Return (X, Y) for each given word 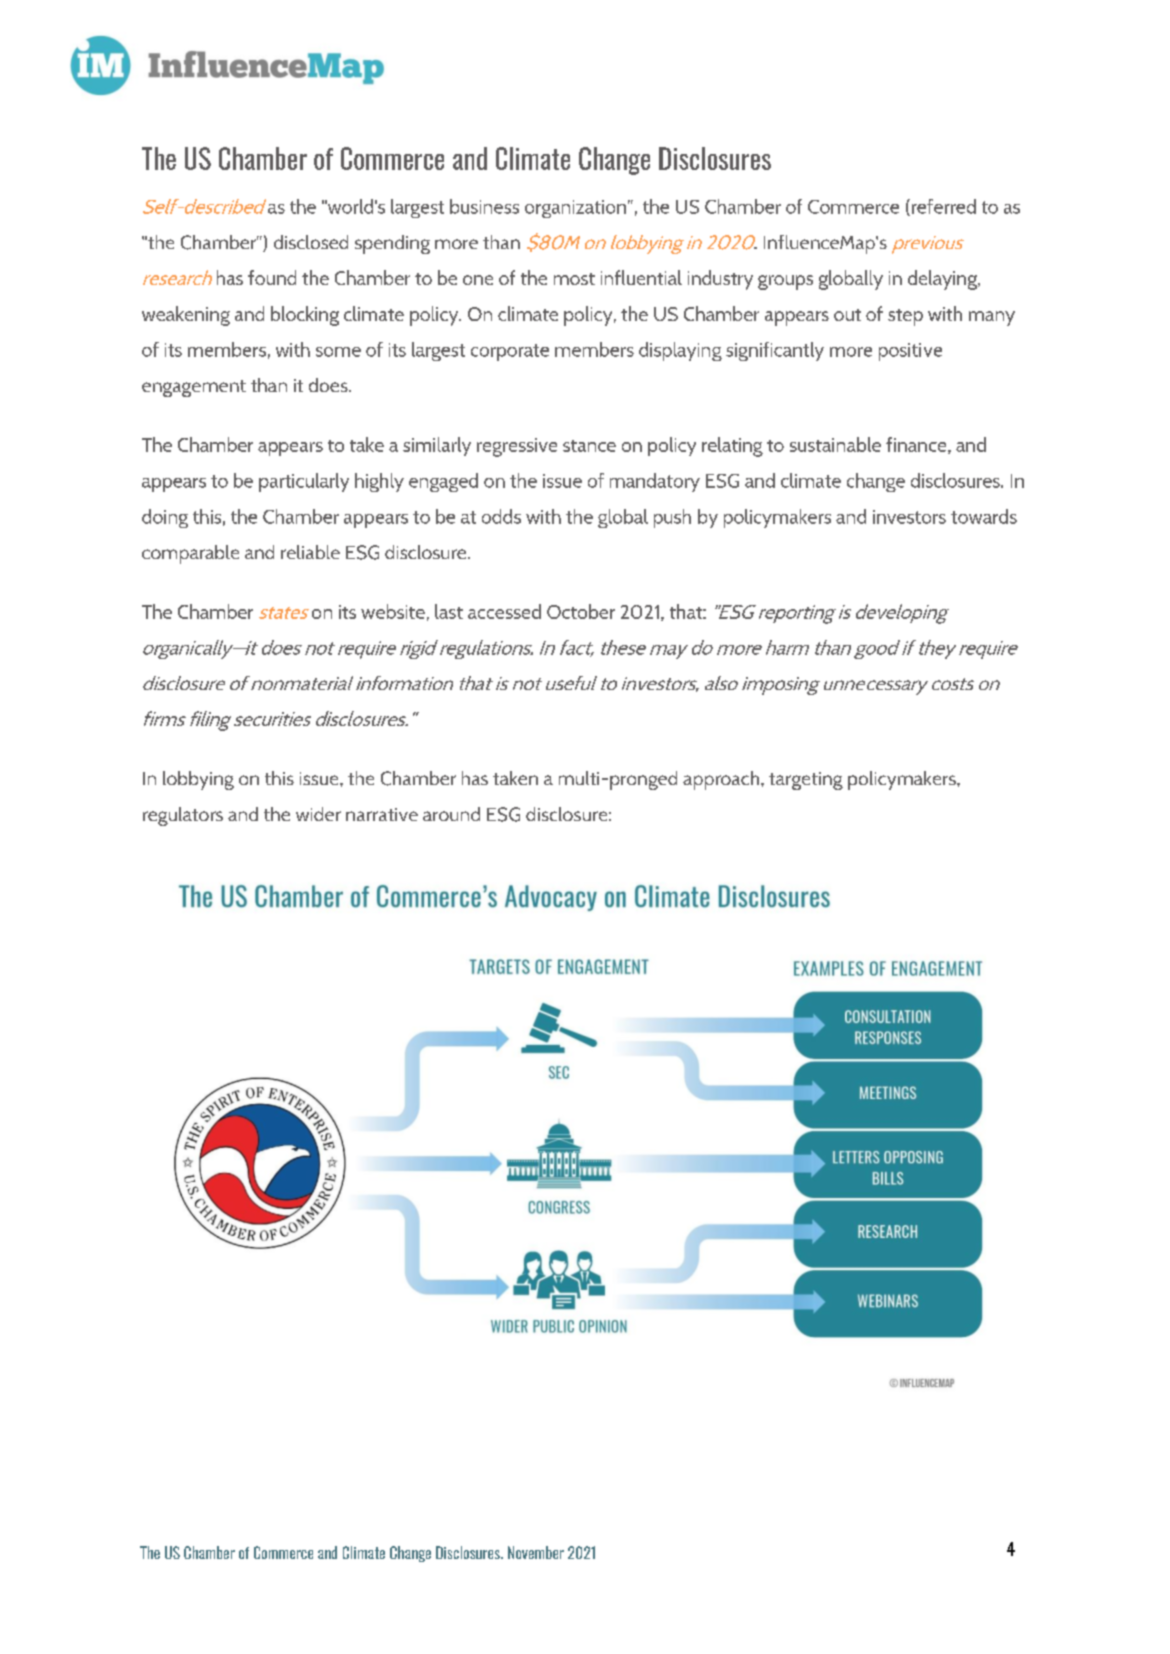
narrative (382, 814)
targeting (806, 781)
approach (722, 780)
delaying (943, 280)
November (536, 1552)
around (451, 814)
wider (318, 814)
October (581, 611)
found (272, 277)
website (393, 611)
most (574, 279)
